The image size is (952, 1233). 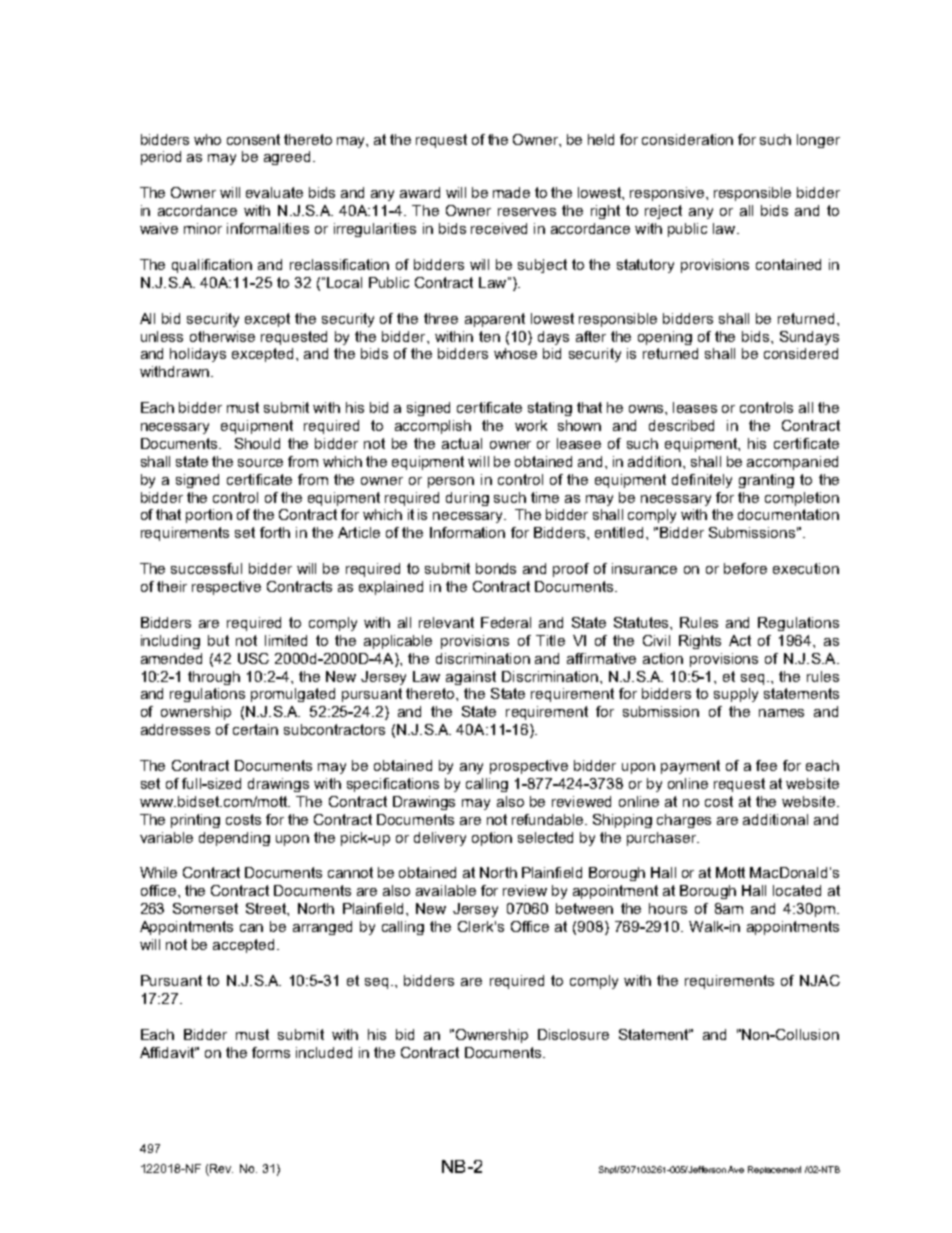 What do you see at coordinates (511, 192) in the document?
I see `made` at bounding box center [511, 192].
